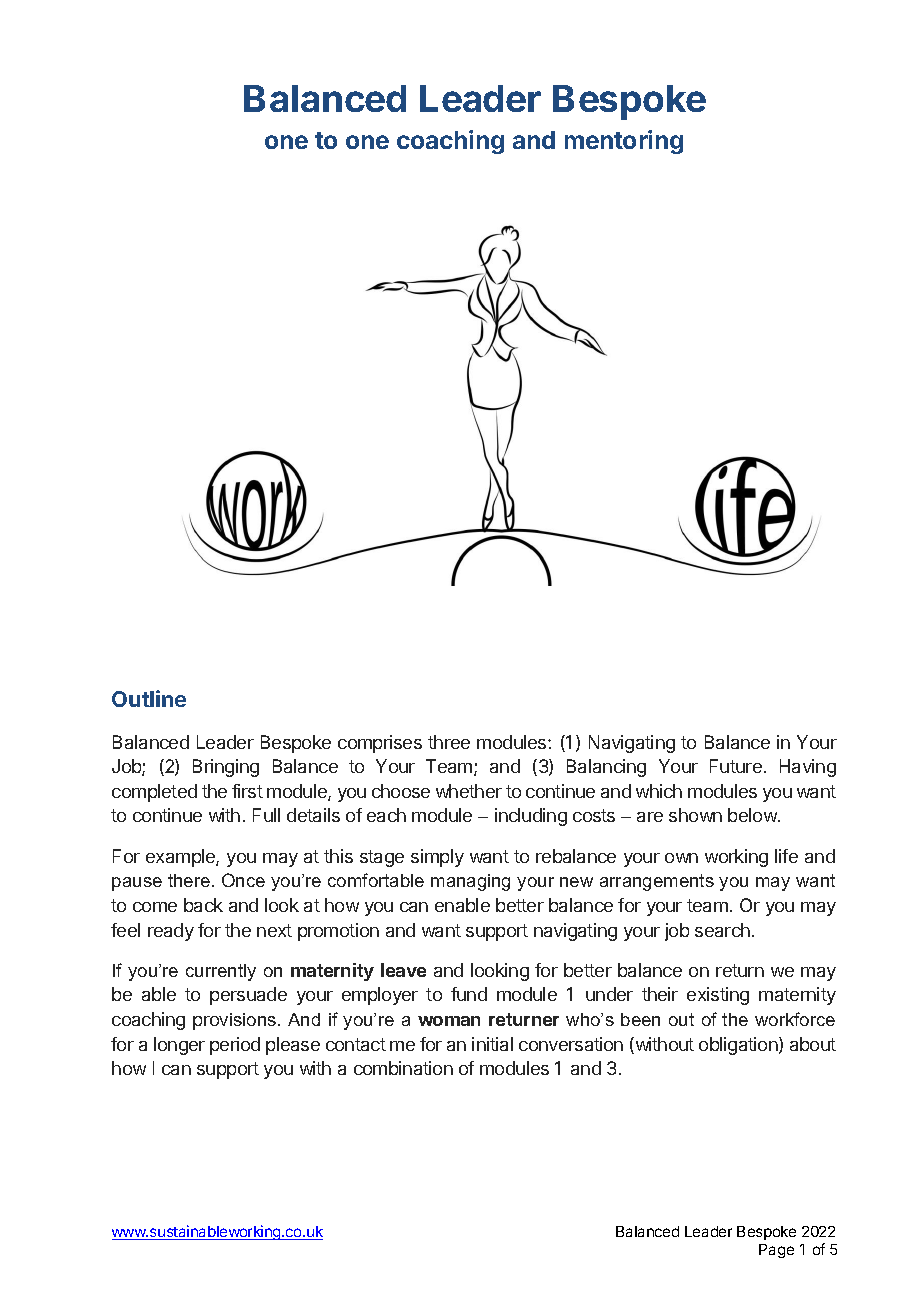  What do you see at coordinates (624, 142) in the screenshot?
I see `mentoring` at bounding box center [624, 142].
